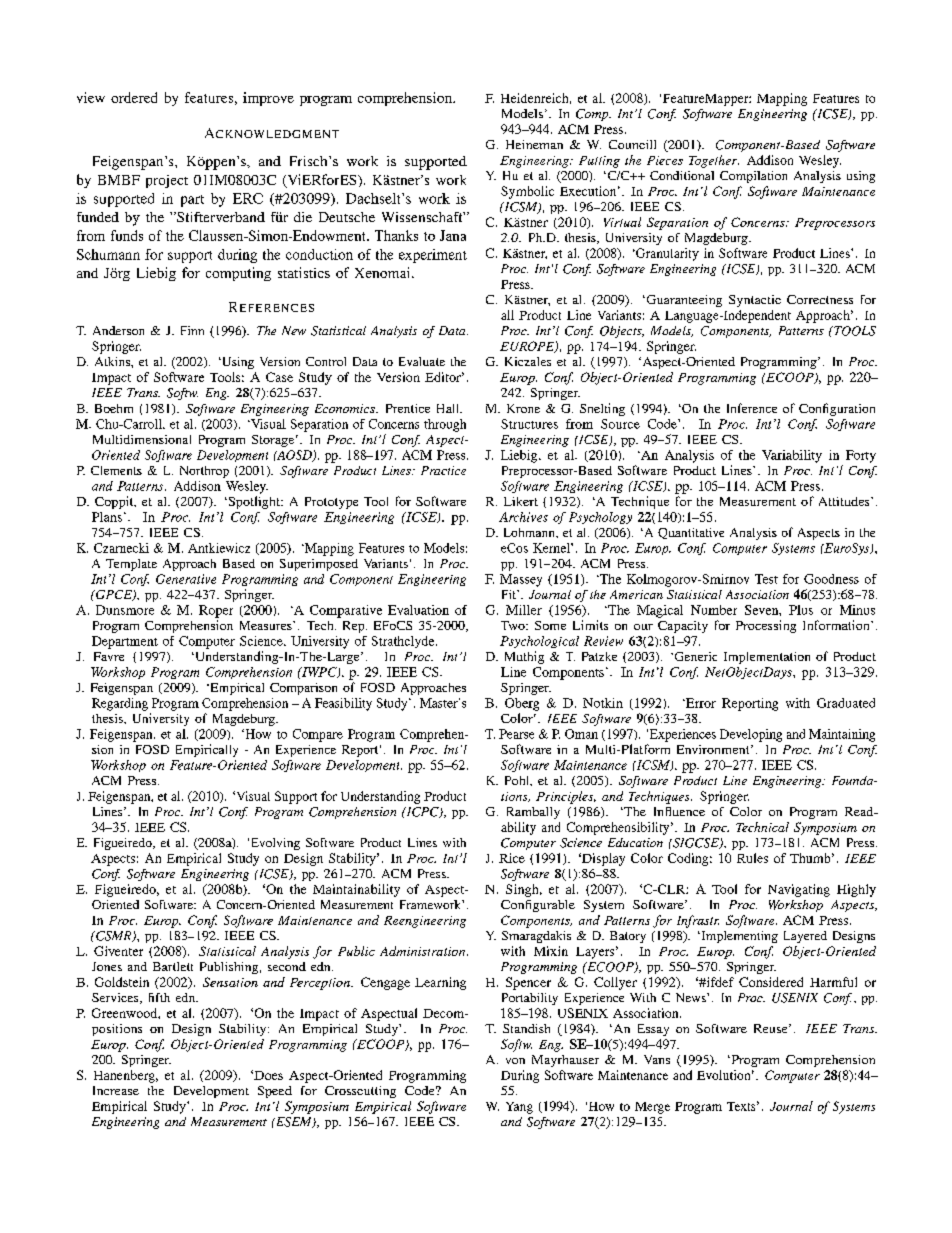 Image resolution: width=952 pixels, height=1233 pixels. What do you see at coordinates (801, 610) in the screenshot?
I see `Plus` at bounding box center [801, 610].
